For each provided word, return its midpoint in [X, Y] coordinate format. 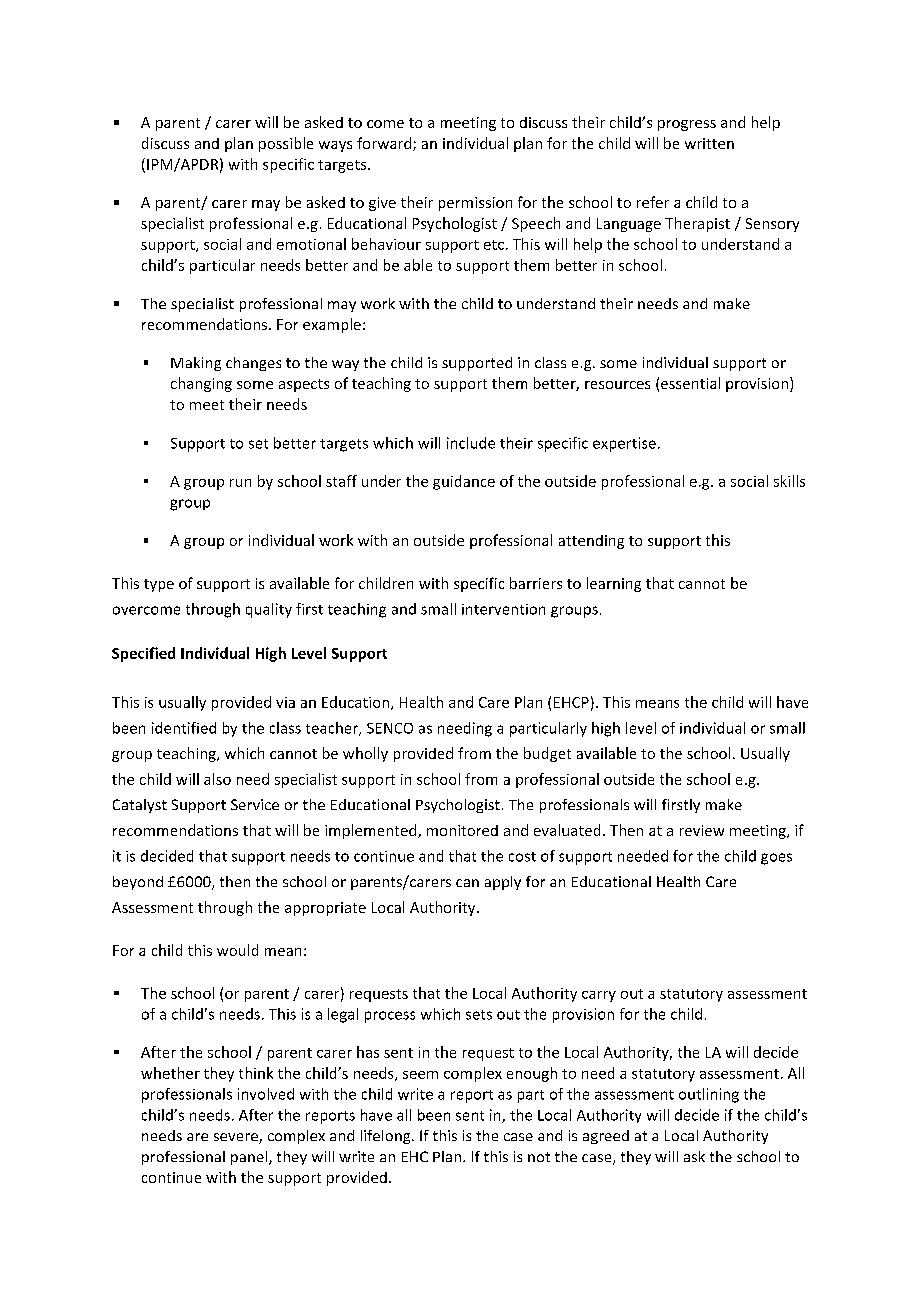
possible [286, 144]
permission [475, 204]
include [471, 443]
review [702, 830]
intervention [503, 609]
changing [201, 384]
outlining [709, 1095]
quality [269, 610]
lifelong [387, 1137]
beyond [138, 883]
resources [617, 385]
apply [503, 883]
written [709, 143]
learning [614, 584]
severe [237, 1138]
